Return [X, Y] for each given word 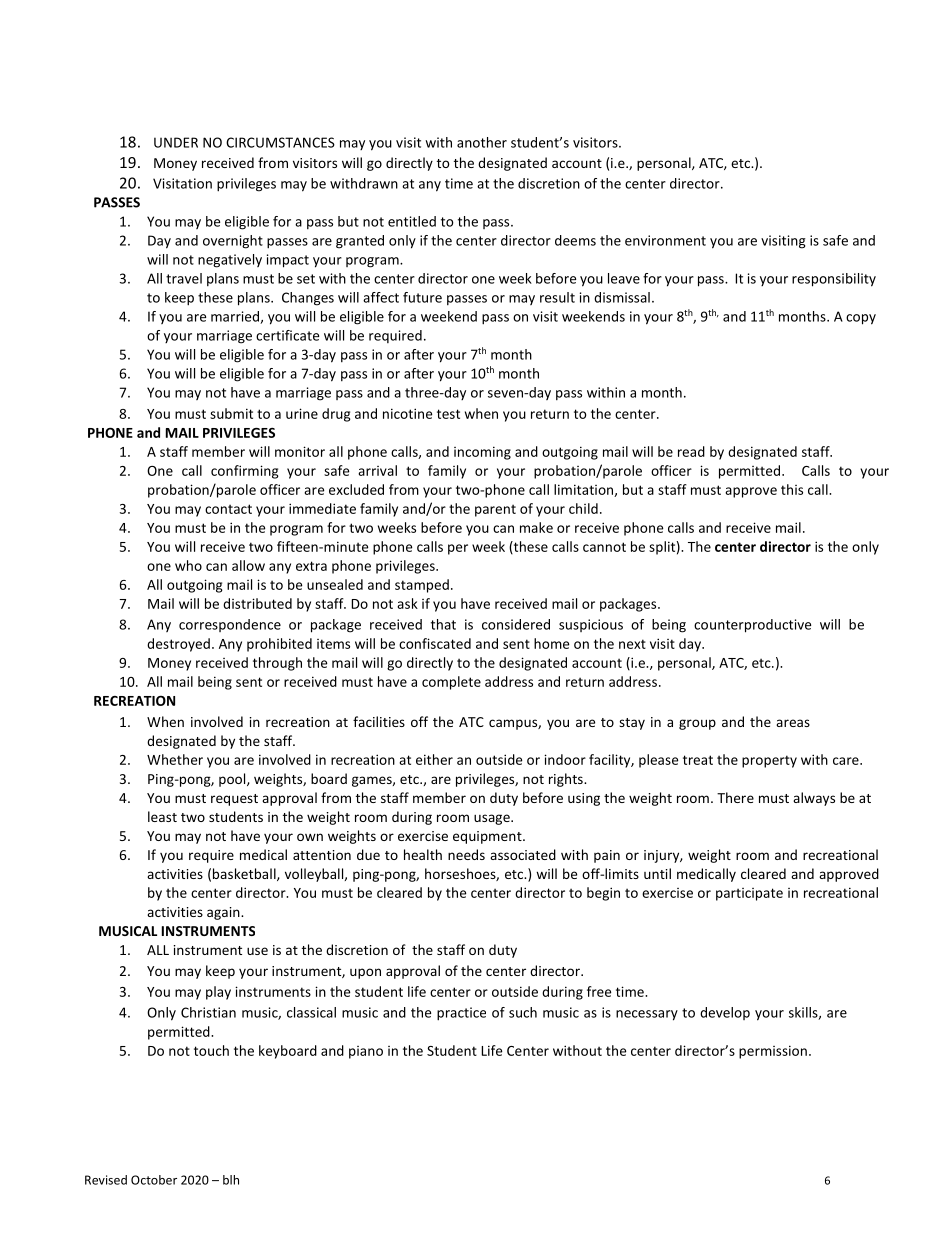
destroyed [178, 645]
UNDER [176, 142]
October [154, 1180]
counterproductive [752, 626]
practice [461, 1014]
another [482, 142]
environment [665, 240]
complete [451, 683]
